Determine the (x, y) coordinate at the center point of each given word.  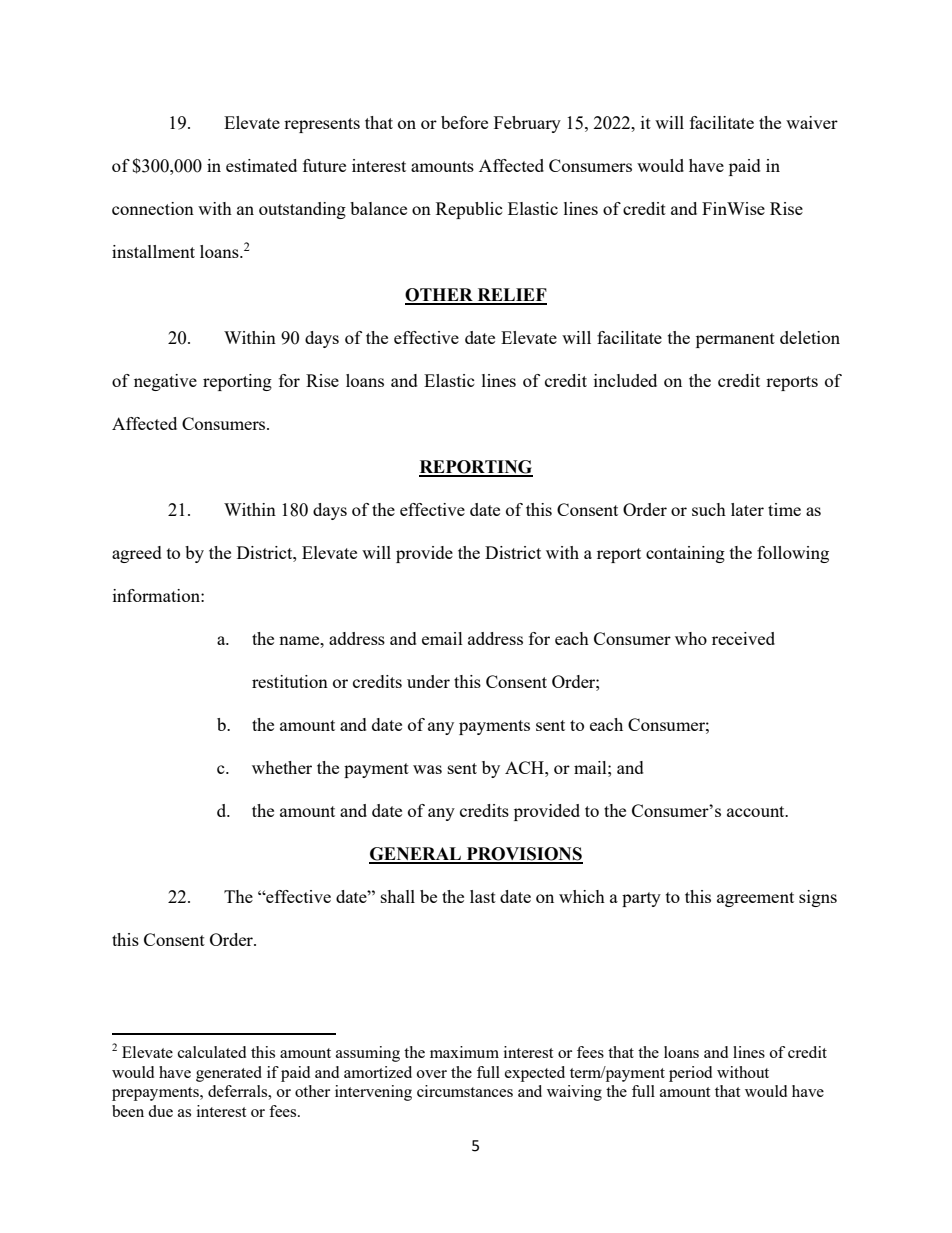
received (743, 638)
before (464, 122)
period (690, 1074)
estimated (261, 165)
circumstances (465, 1091)
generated (229, 1074)
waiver (812, 122)
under (428, 681)
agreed (137, 554)
